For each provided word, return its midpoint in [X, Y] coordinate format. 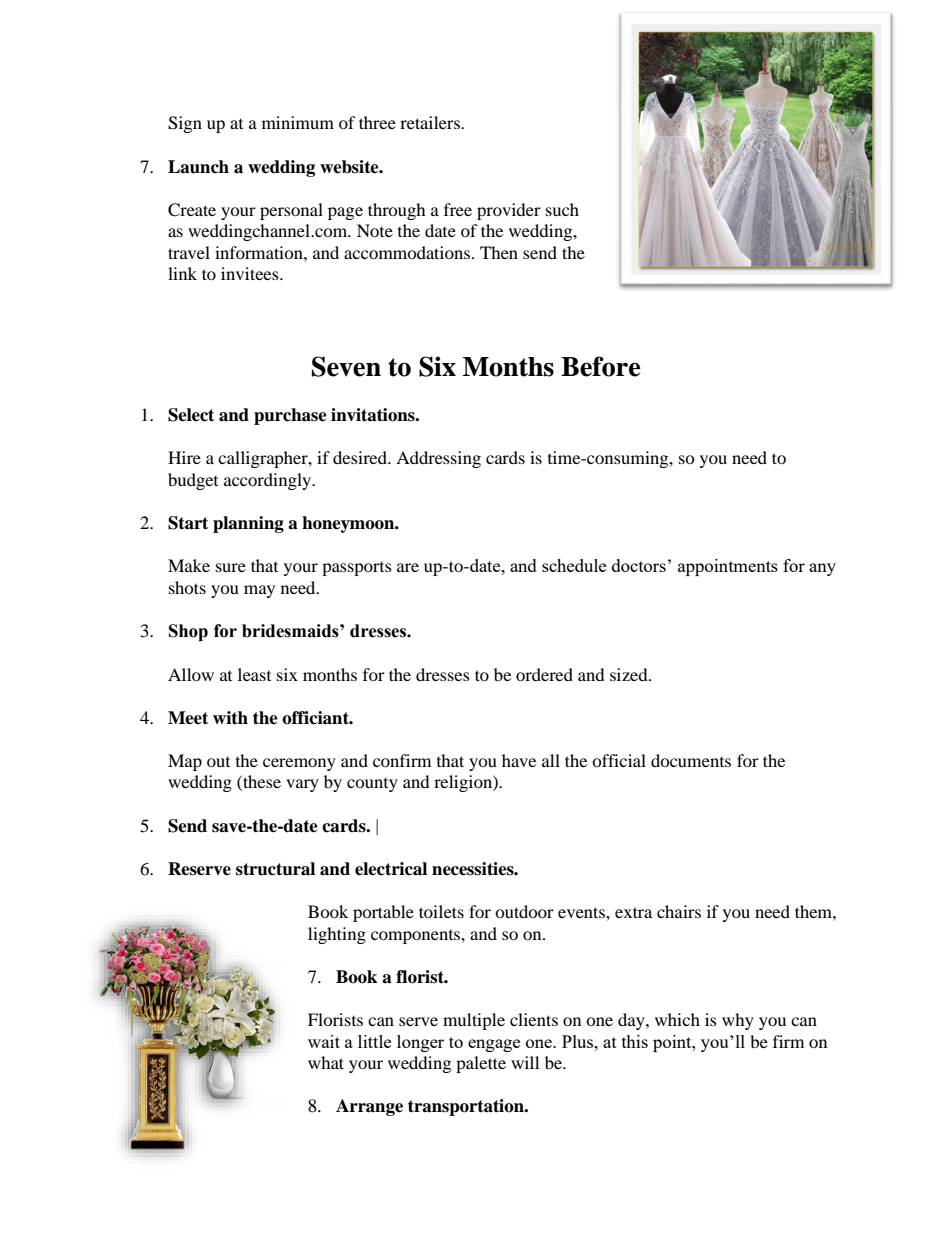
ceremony [299, 764]
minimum [298, 122]
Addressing [438, 459]
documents [691, 760]
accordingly [269, 481]
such [562, 209]
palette [481, 1064]
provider [509, 211]
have [519, 760]
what [326, 1062]
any [822, 569]
